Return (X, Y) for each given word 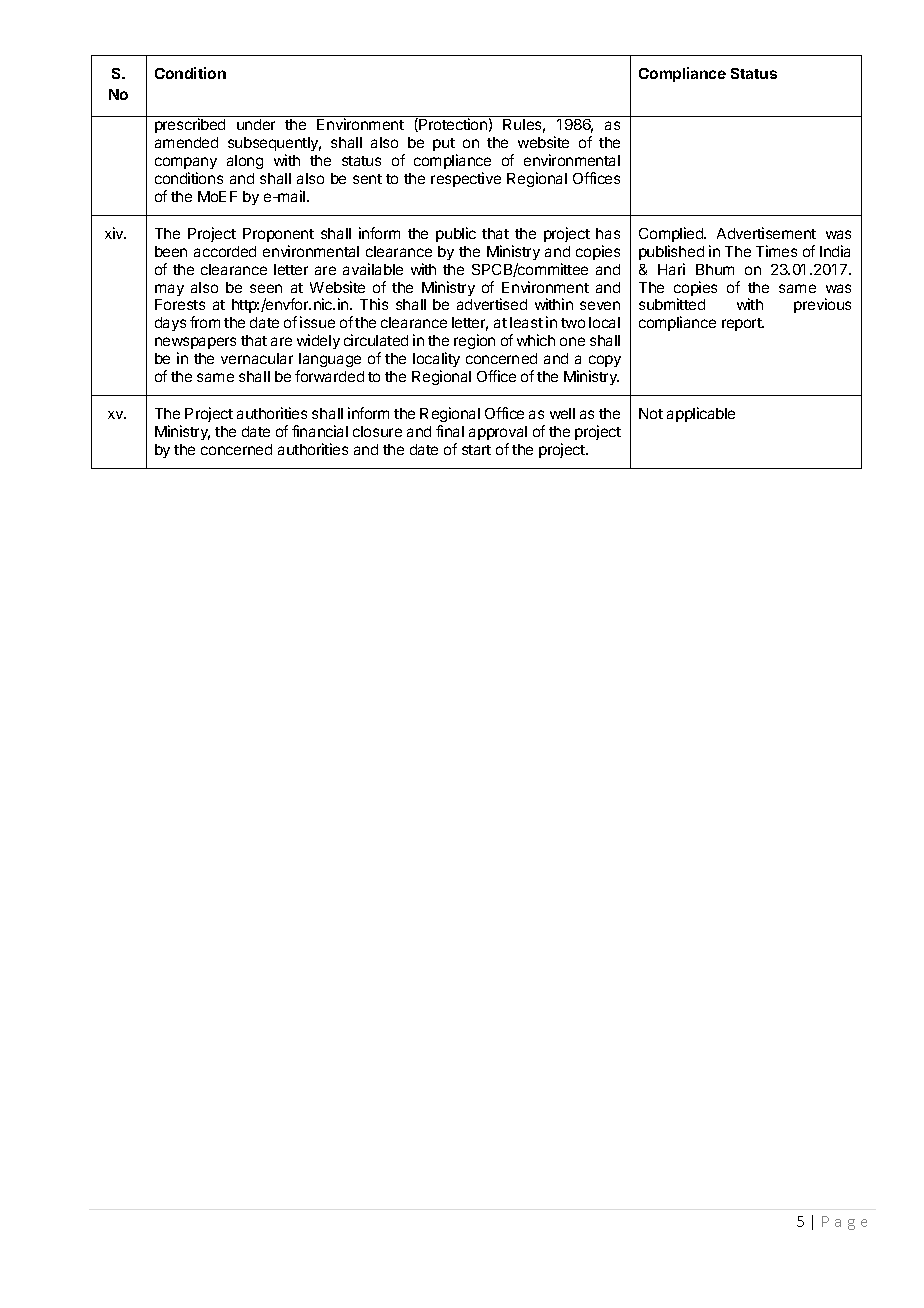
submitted (672, 304)
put (444, 144)
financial (320, 431)
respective (466, 179)
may (169, 290)
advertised (492, 304)
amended (186, 142)
